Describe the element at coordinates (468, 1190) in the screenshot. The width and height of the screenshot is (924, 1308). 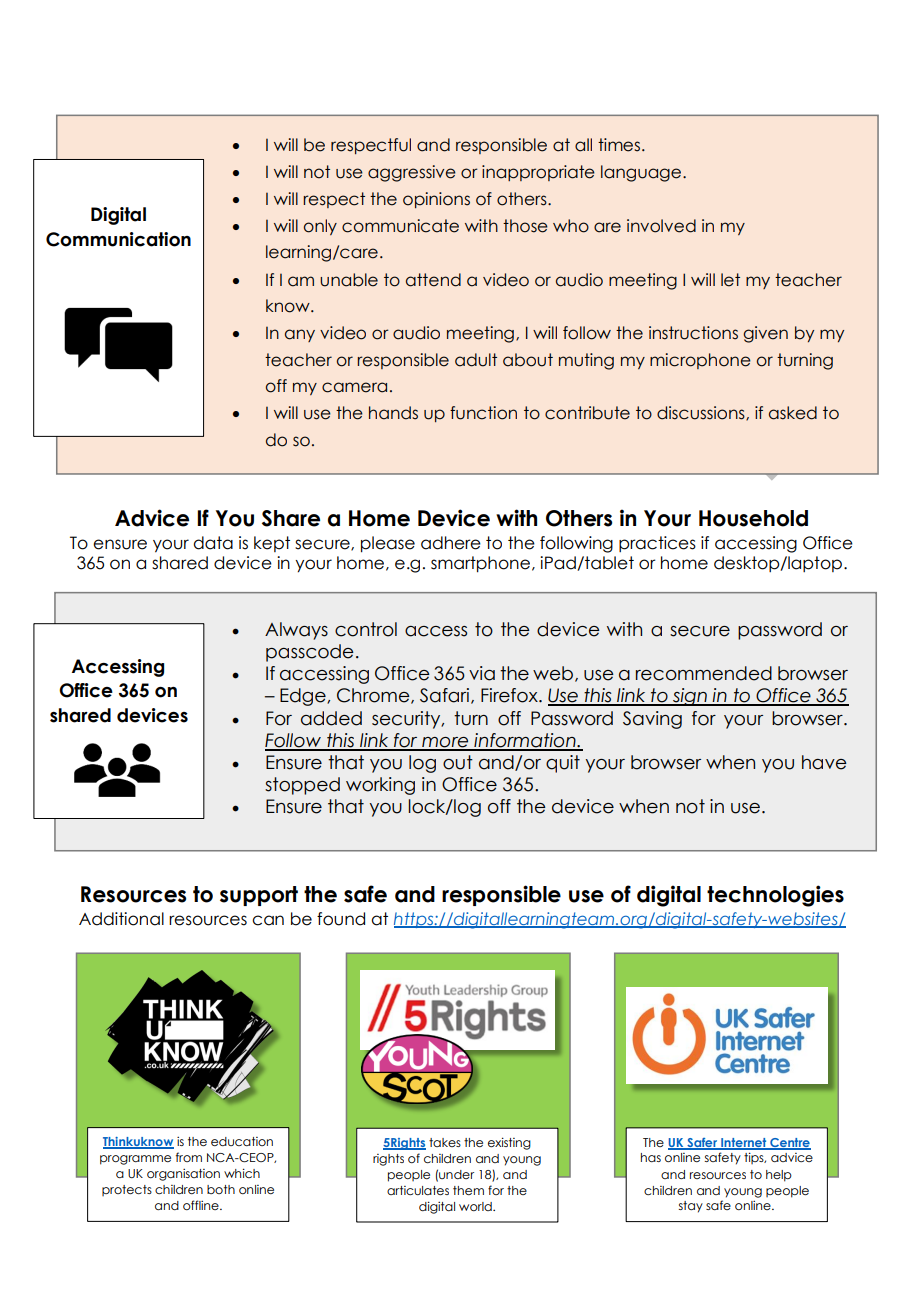
I see `them` at that location.
